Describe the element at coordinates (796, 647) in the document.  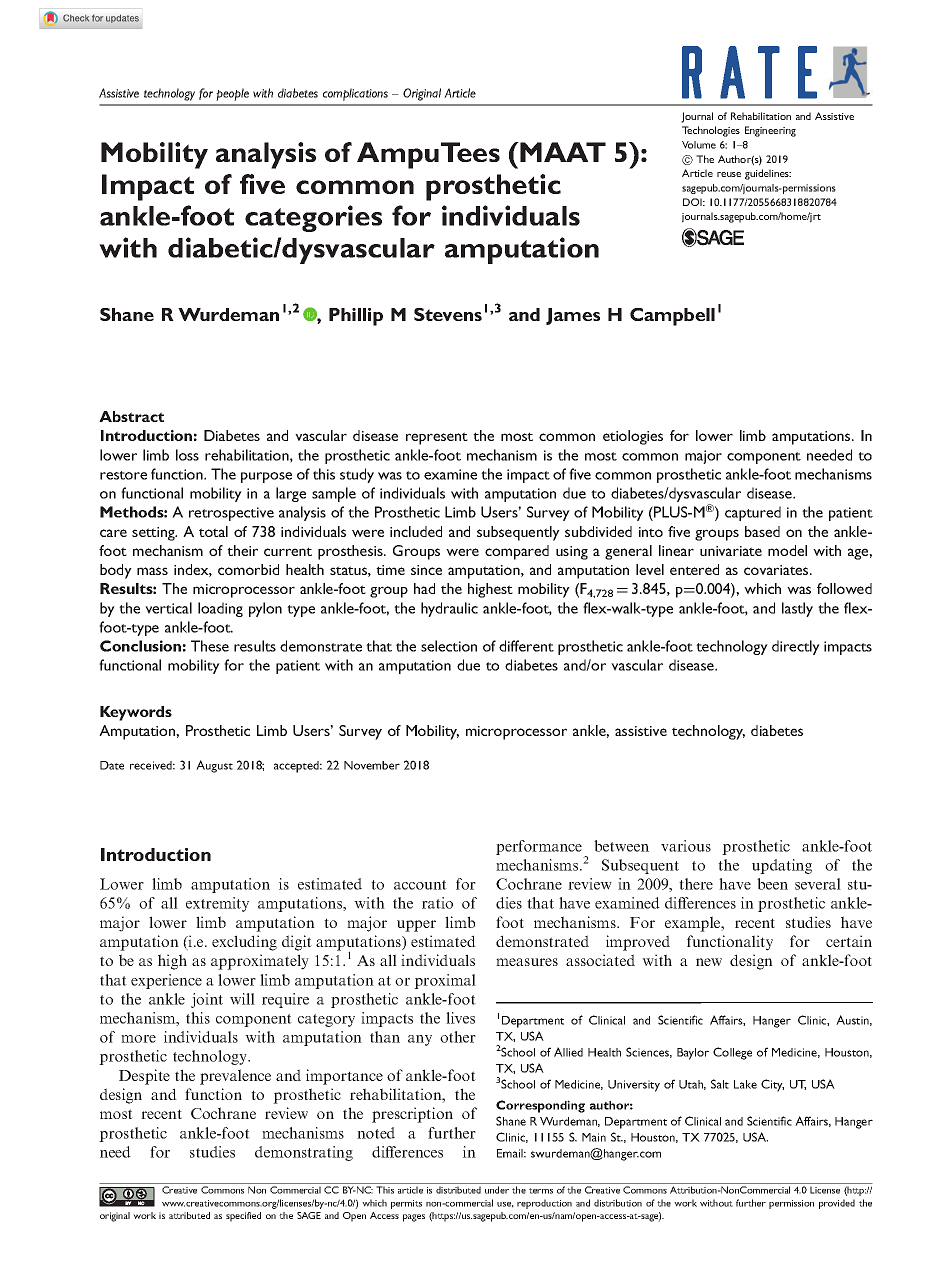
I see `directly` at that location.
